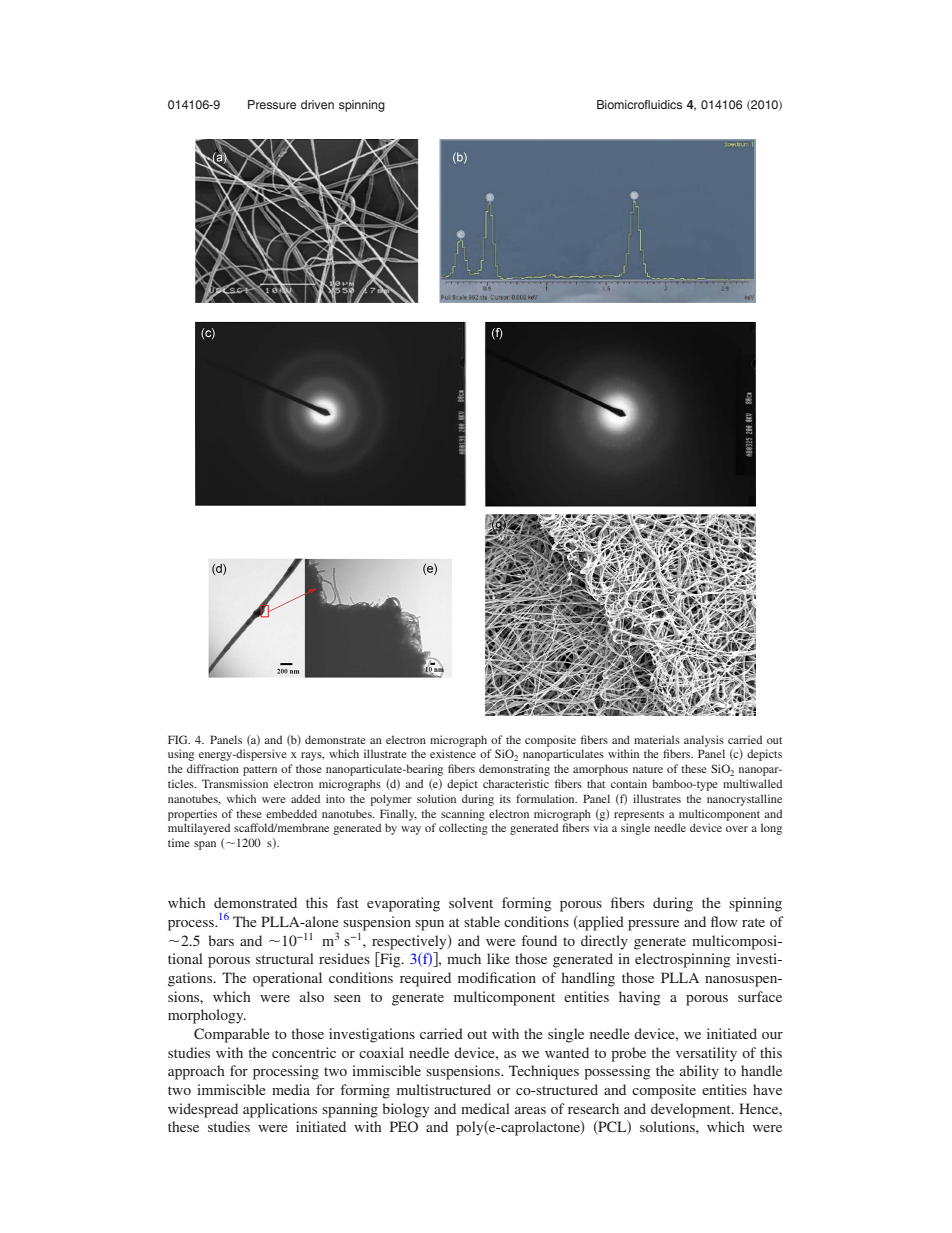  I want to click on existence, so click(453, 753).
